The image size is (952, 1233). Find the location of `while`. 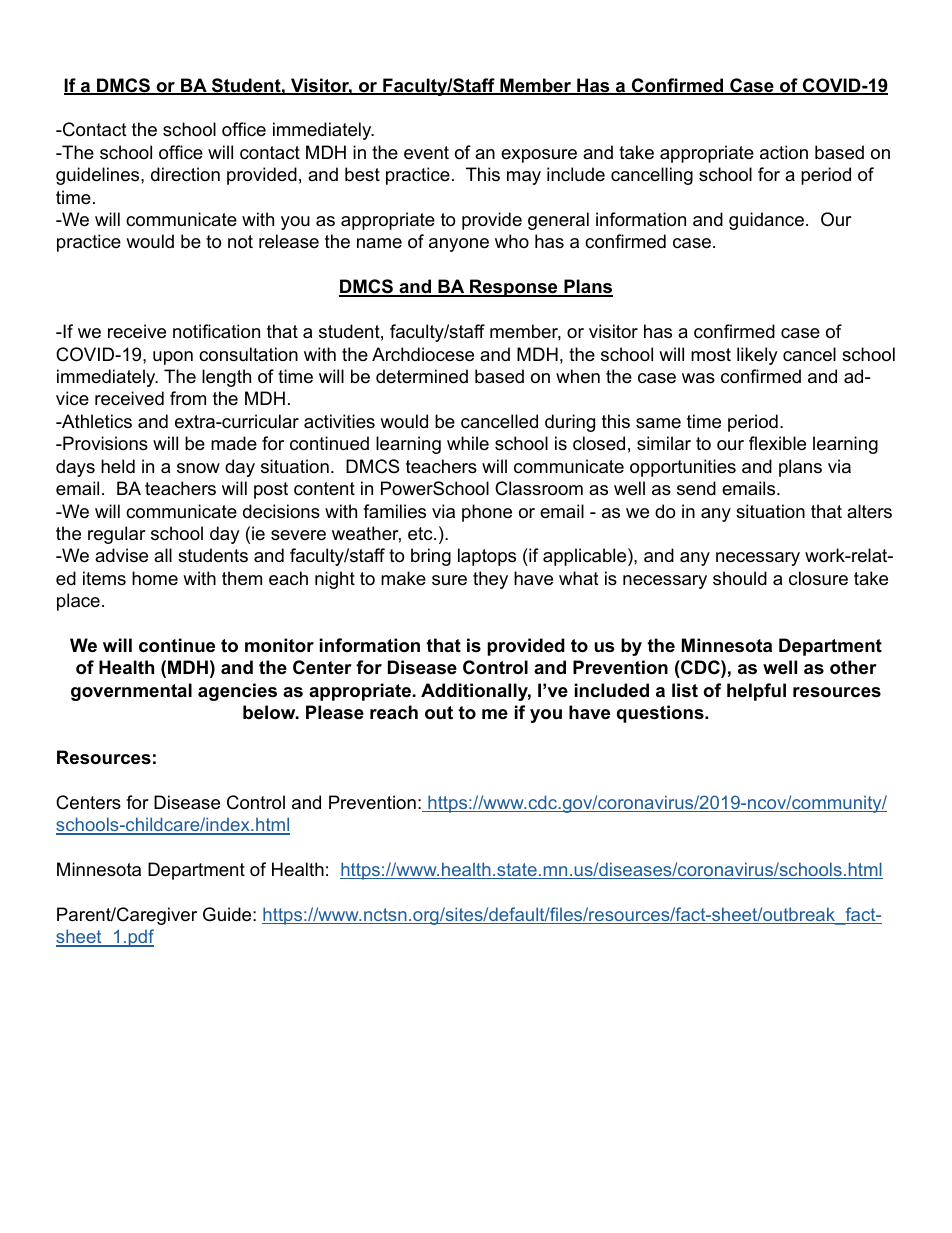

while is located at coordinates (468, 443).
